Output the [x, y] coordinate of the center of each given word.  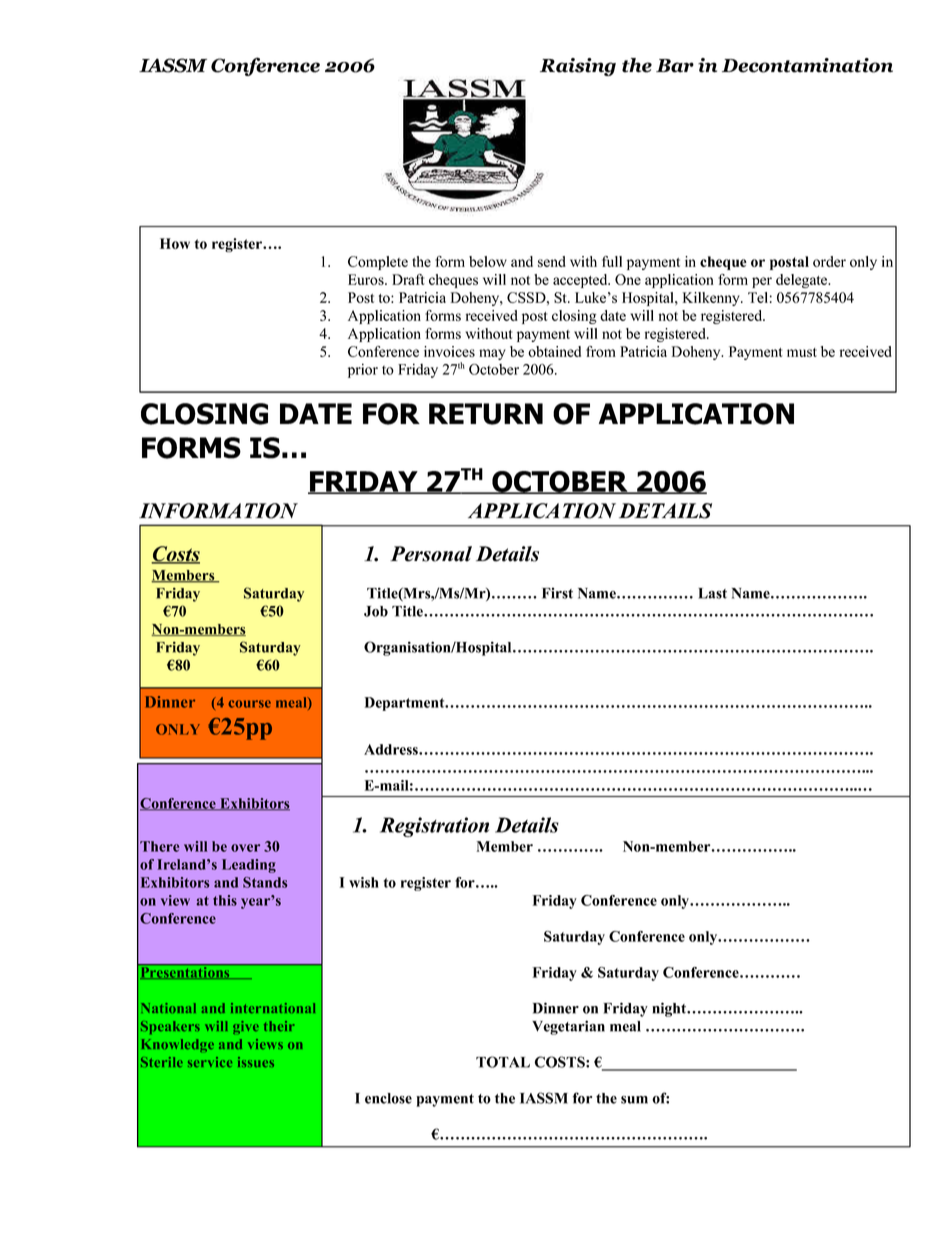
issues [256, 1062]
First [557, 593]
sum [634, 1100]
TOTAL [503, 1062]
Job [376, 611]
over [245, 848]
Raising [578, 67]
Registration [434, 827]
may [492, 354]
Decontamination [807, 65]
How [175, 243]
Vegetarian [568, 1027]
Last [712, 593]
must [802, 352]
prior [363, 370]
